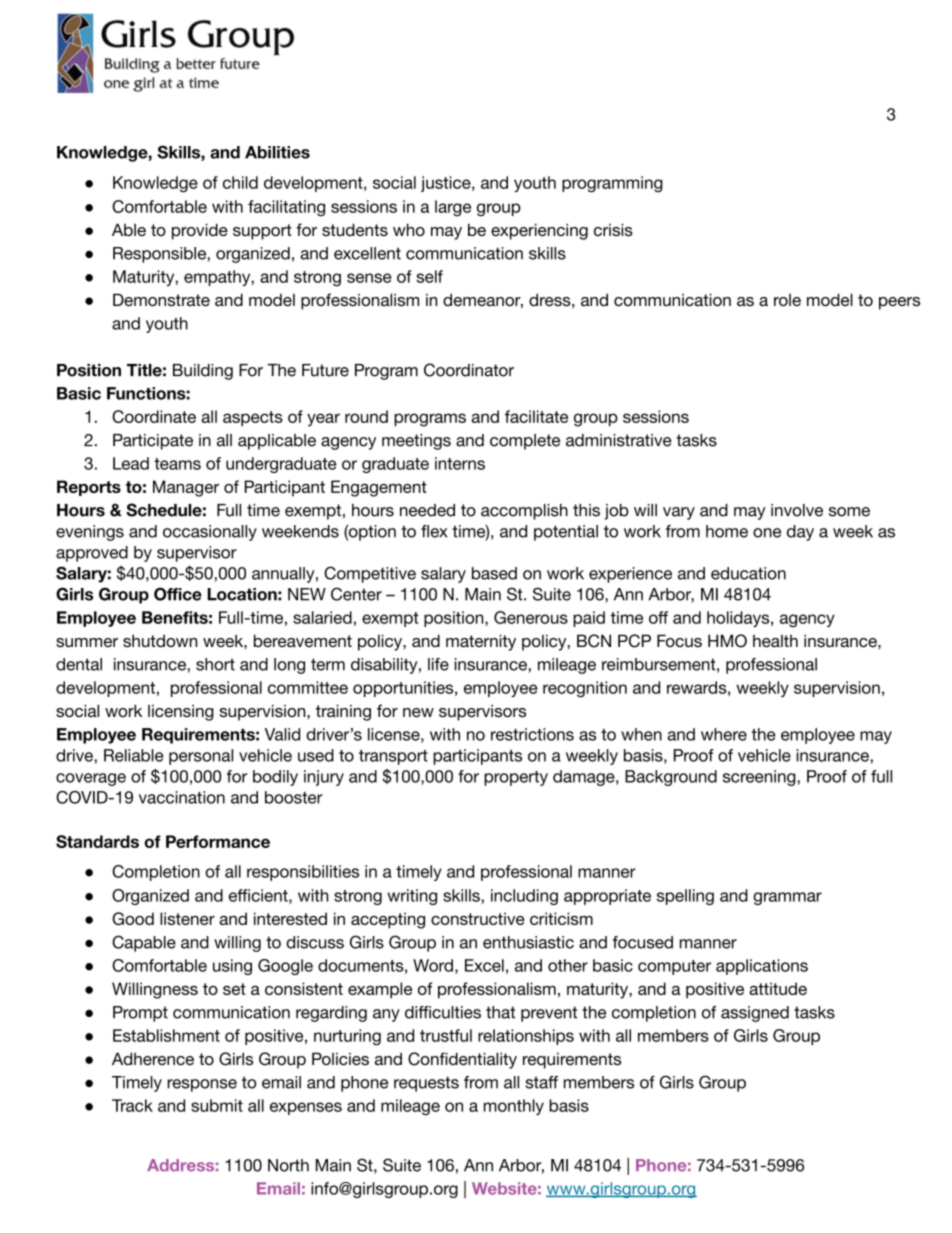  I want to click on health, so click(775, 641).
